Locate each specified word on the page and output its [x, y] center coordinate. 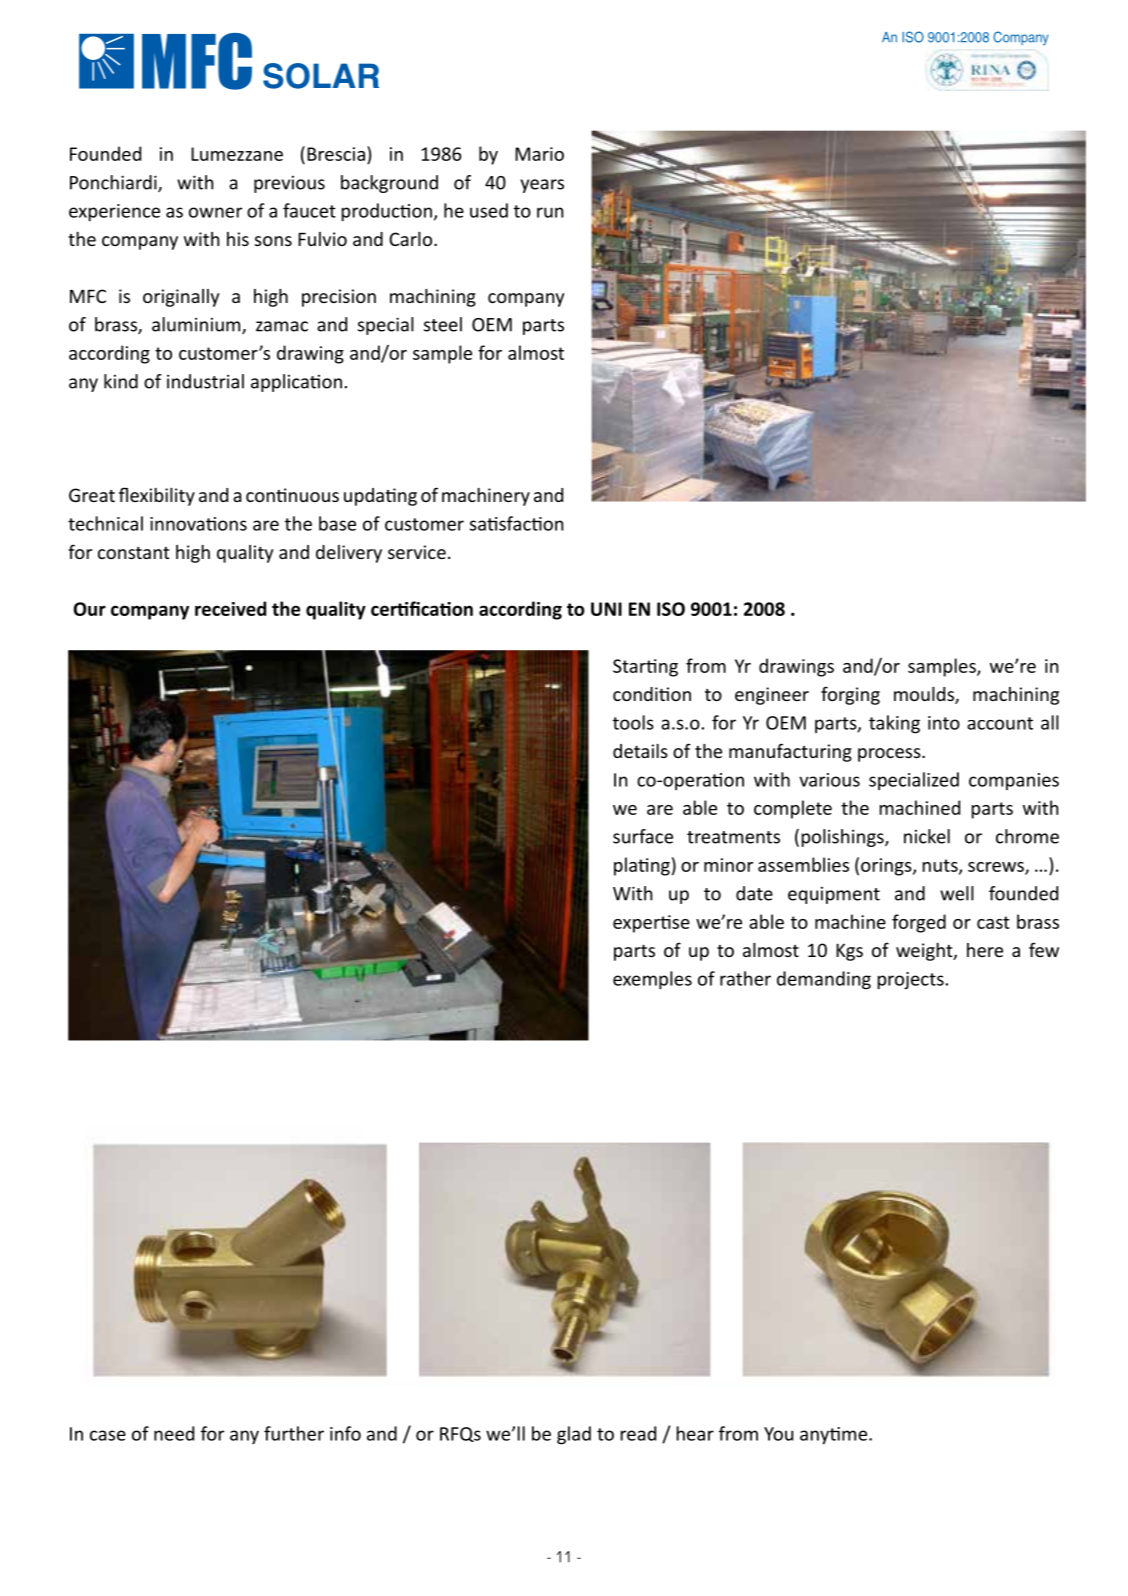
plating [642, 866]
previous [289, 184]
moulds [925, 695]
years [542, 186]
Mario [539, 154]
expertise [651, 924]
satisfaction [516, 523]
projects [912, 981]
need [174, 1433]
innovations [198, 524]
